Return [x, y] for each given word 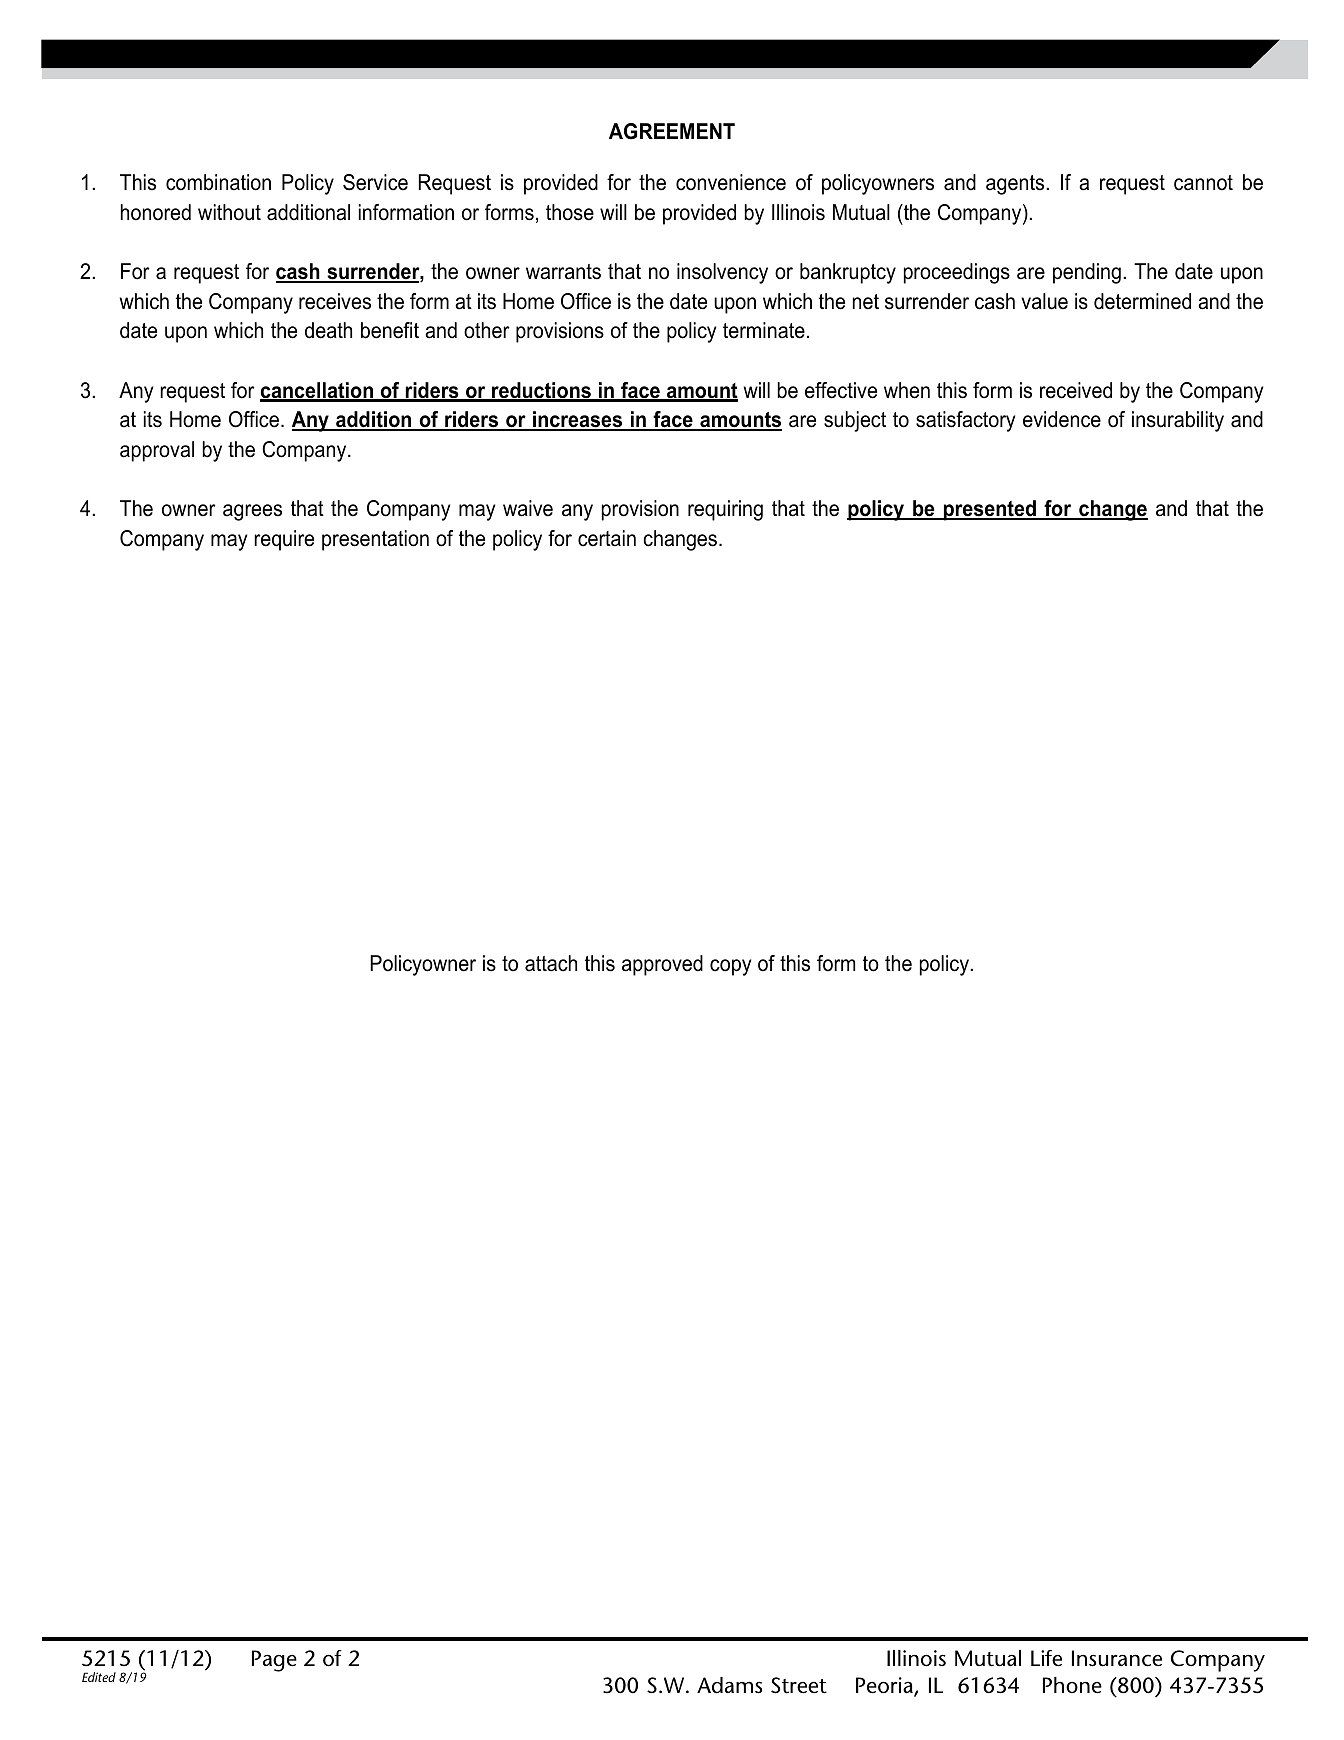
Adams [729, 1685]
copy [730, 967]
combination [218, 182]
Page [274, 1661]
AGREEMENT [672, 131]
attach [551, 963]
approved [662, 965]
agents [1016, 185]
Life [1046, 1658]
